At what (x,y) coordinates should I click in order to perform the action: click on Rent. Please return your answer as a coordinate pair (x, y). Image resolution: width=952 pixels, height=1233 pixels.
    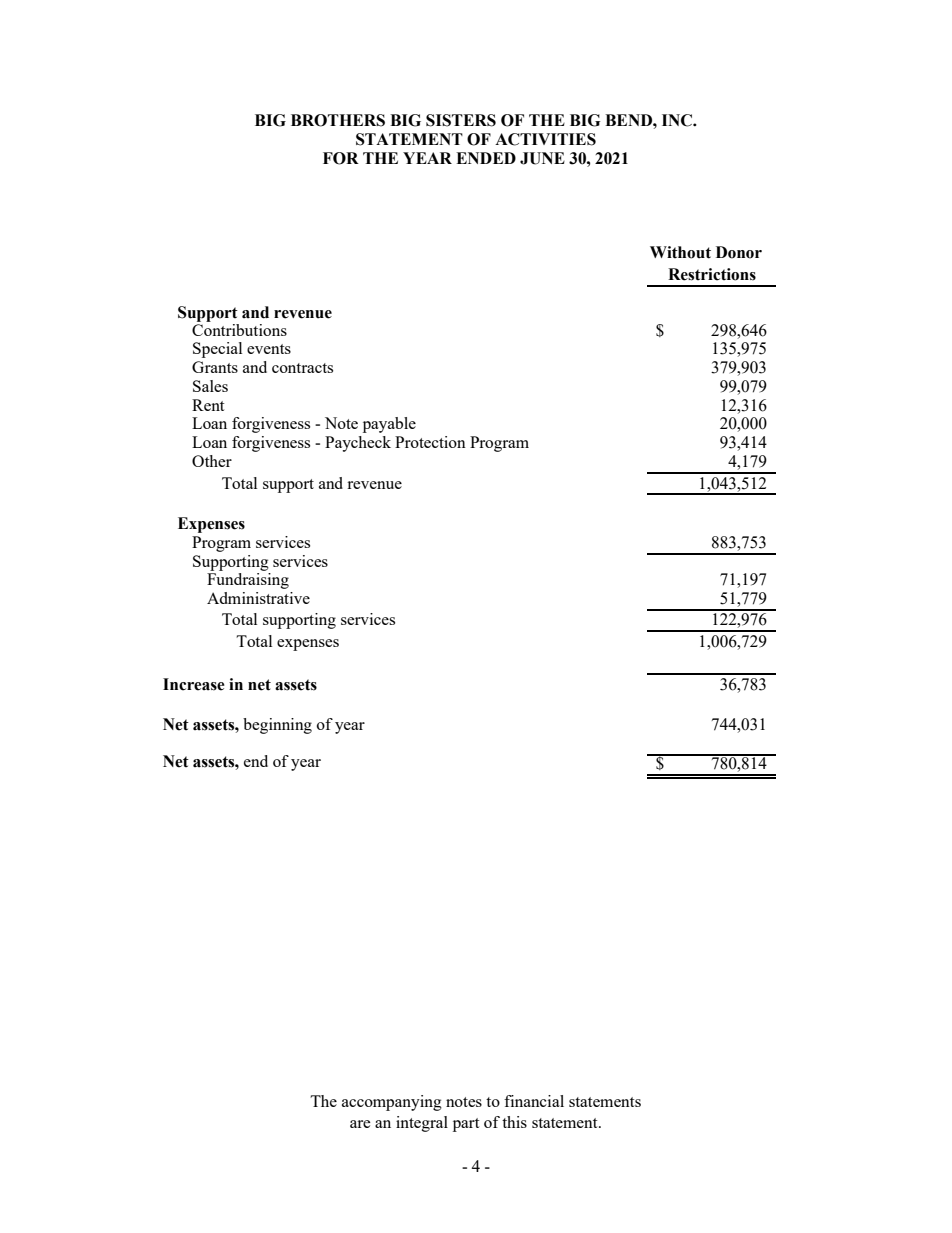
    Looking at the image, I should click on (208, 405).
